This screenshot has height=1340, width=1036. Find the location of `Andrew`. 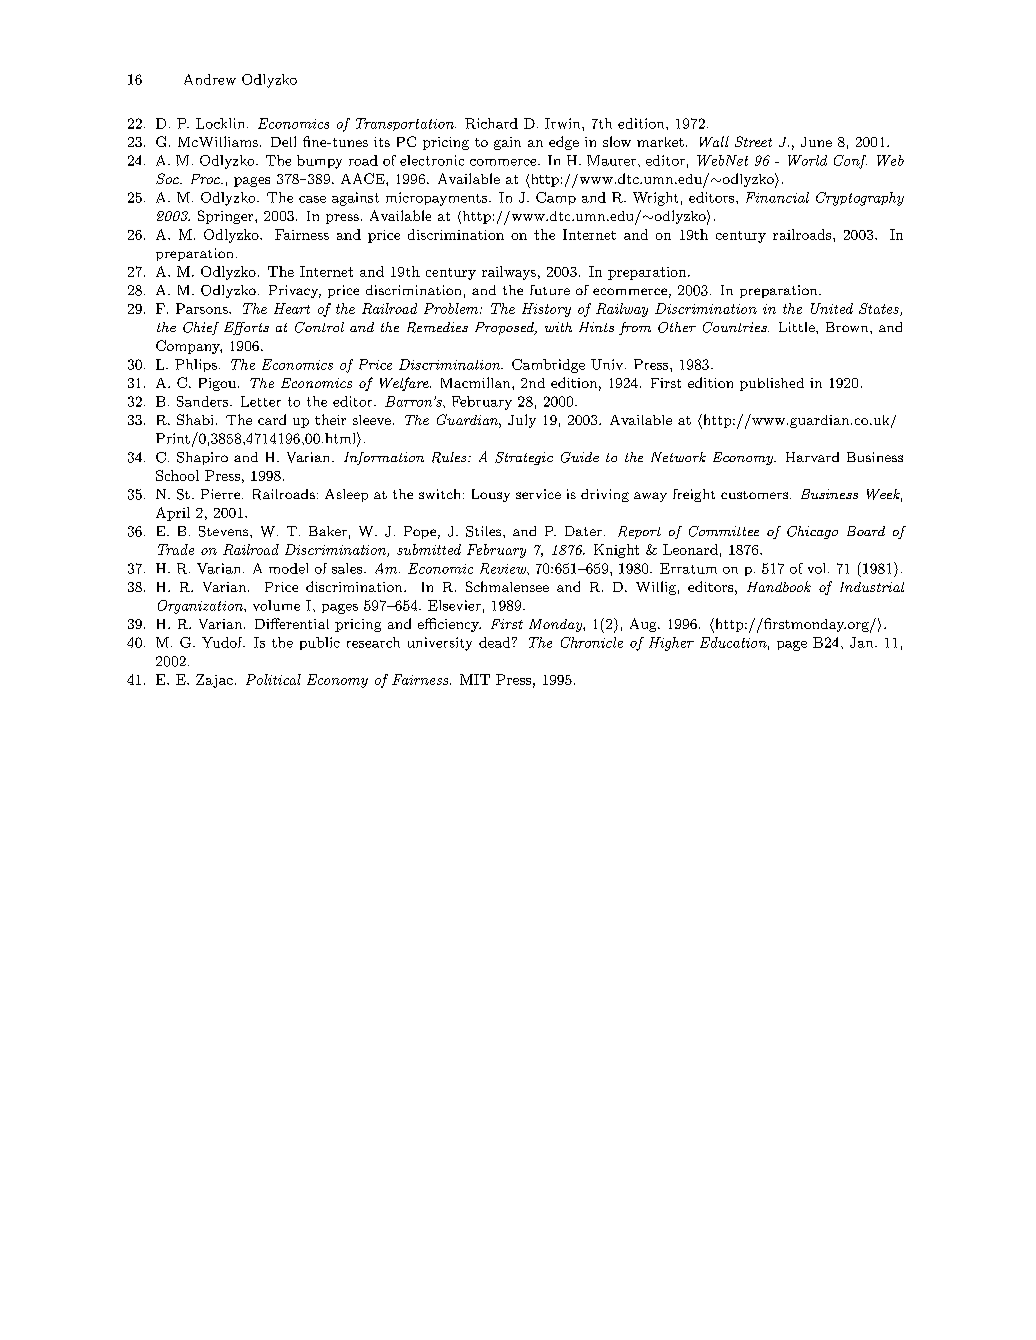

Andrew is located at coordinates (210, 79).
